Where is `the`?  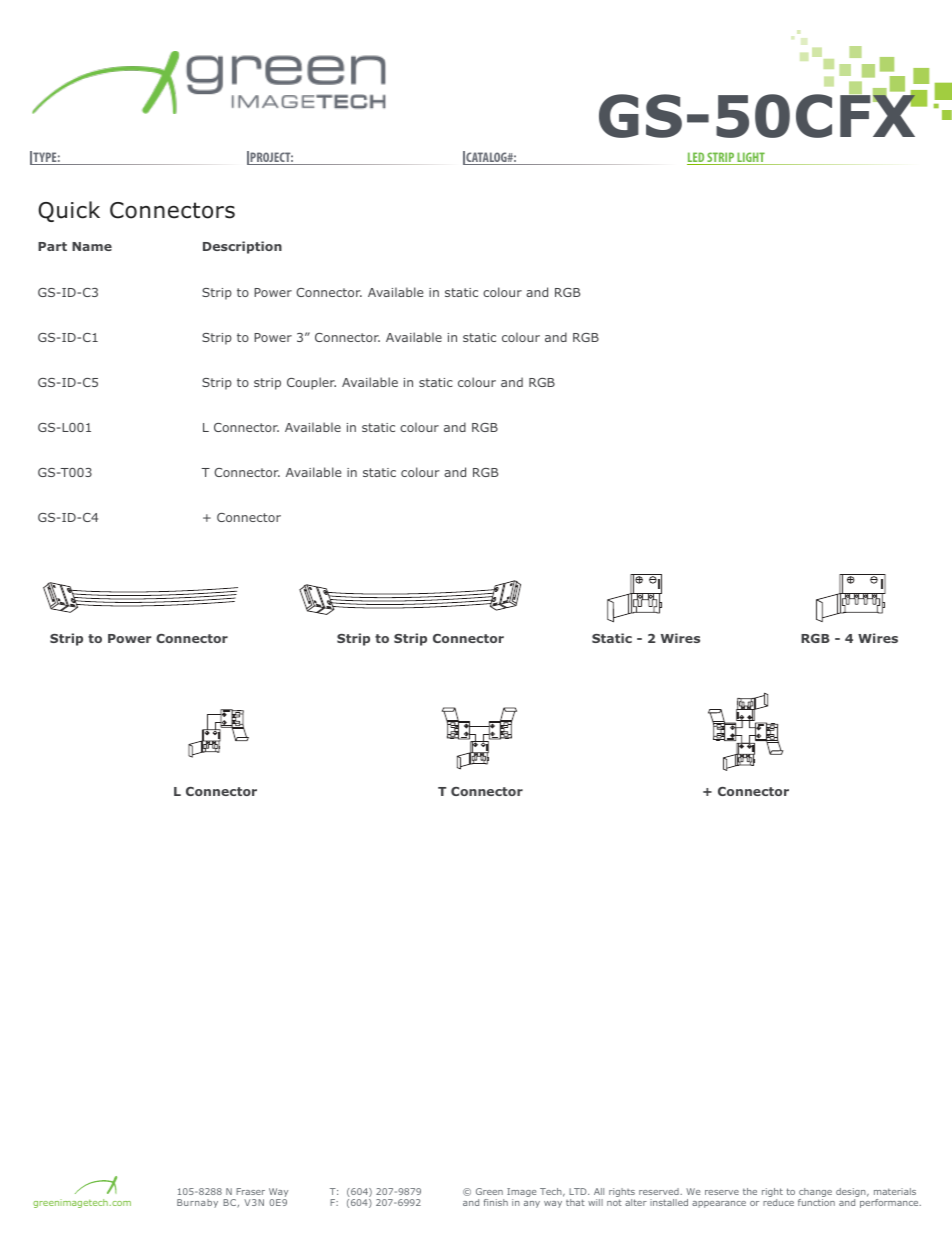 the is located at coordinates (750, 1191).
